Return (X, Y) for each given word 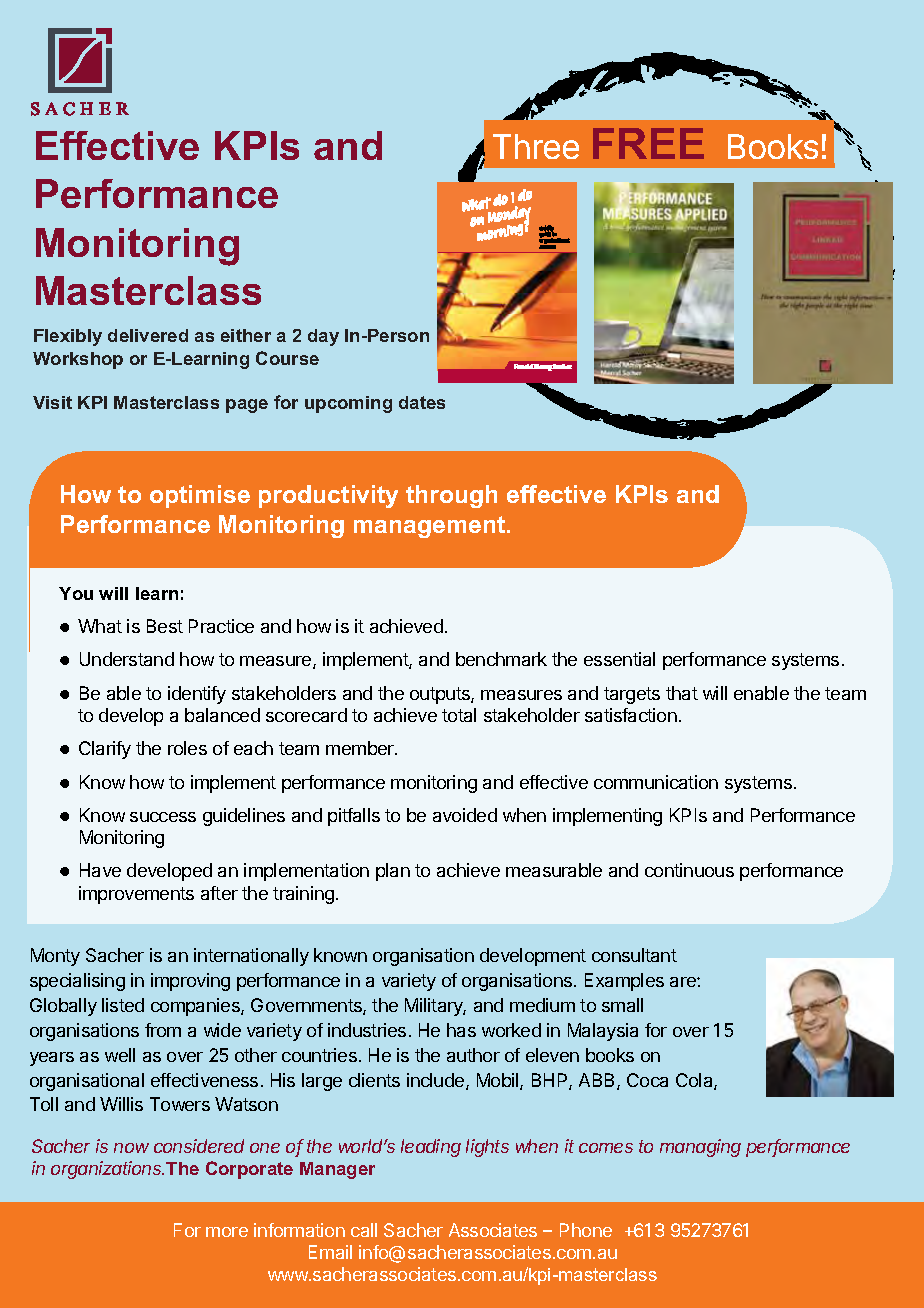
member (361, 748)
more (227, 1232)
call (364, 1230)
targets (632, 695)
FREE (648, 143)
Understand (127, 659)
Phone (586, 1230)
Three (536, 146)
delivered (148, 335)
